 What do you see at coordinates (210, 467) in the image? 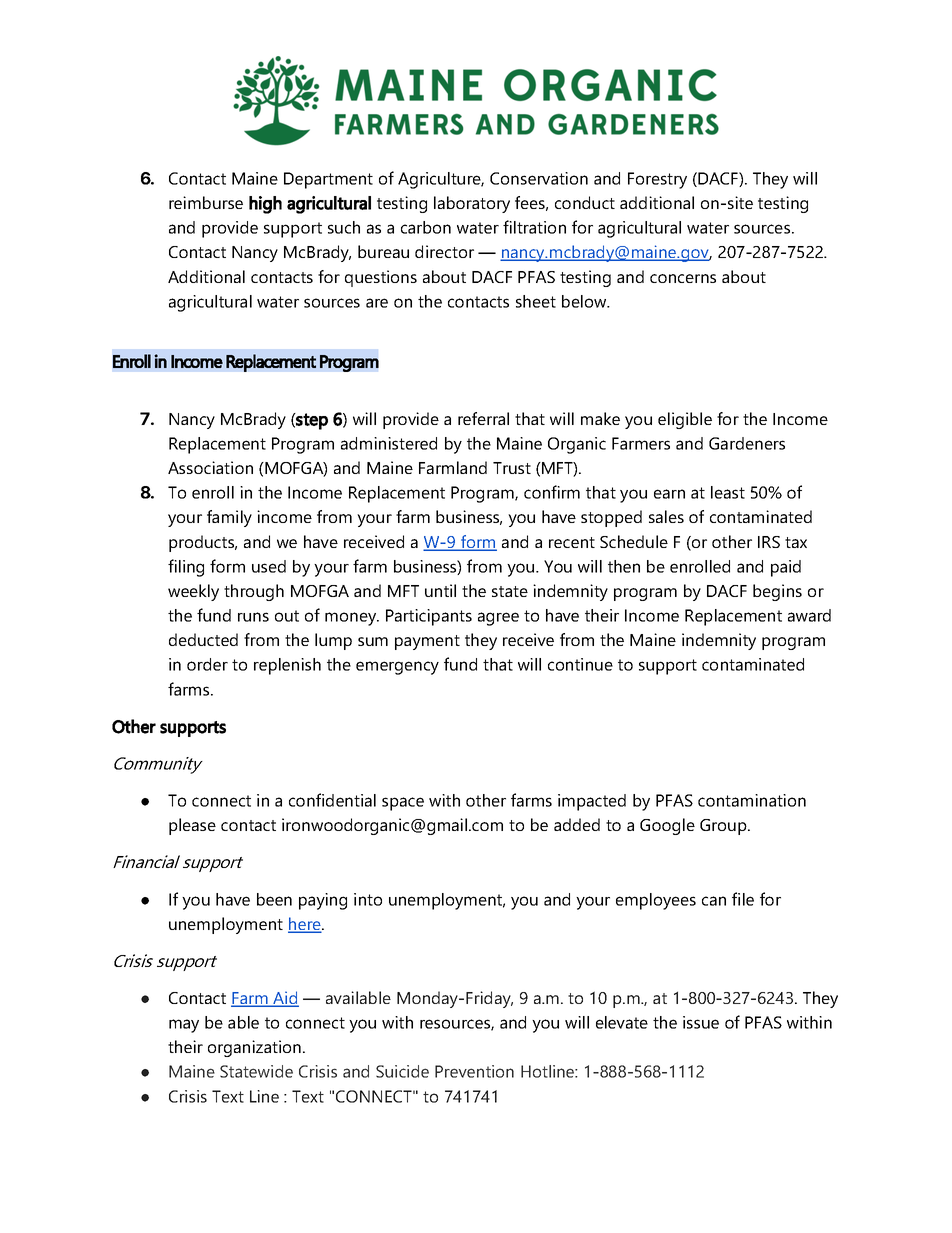
I see `Association` at bounding box center [210, 467].
